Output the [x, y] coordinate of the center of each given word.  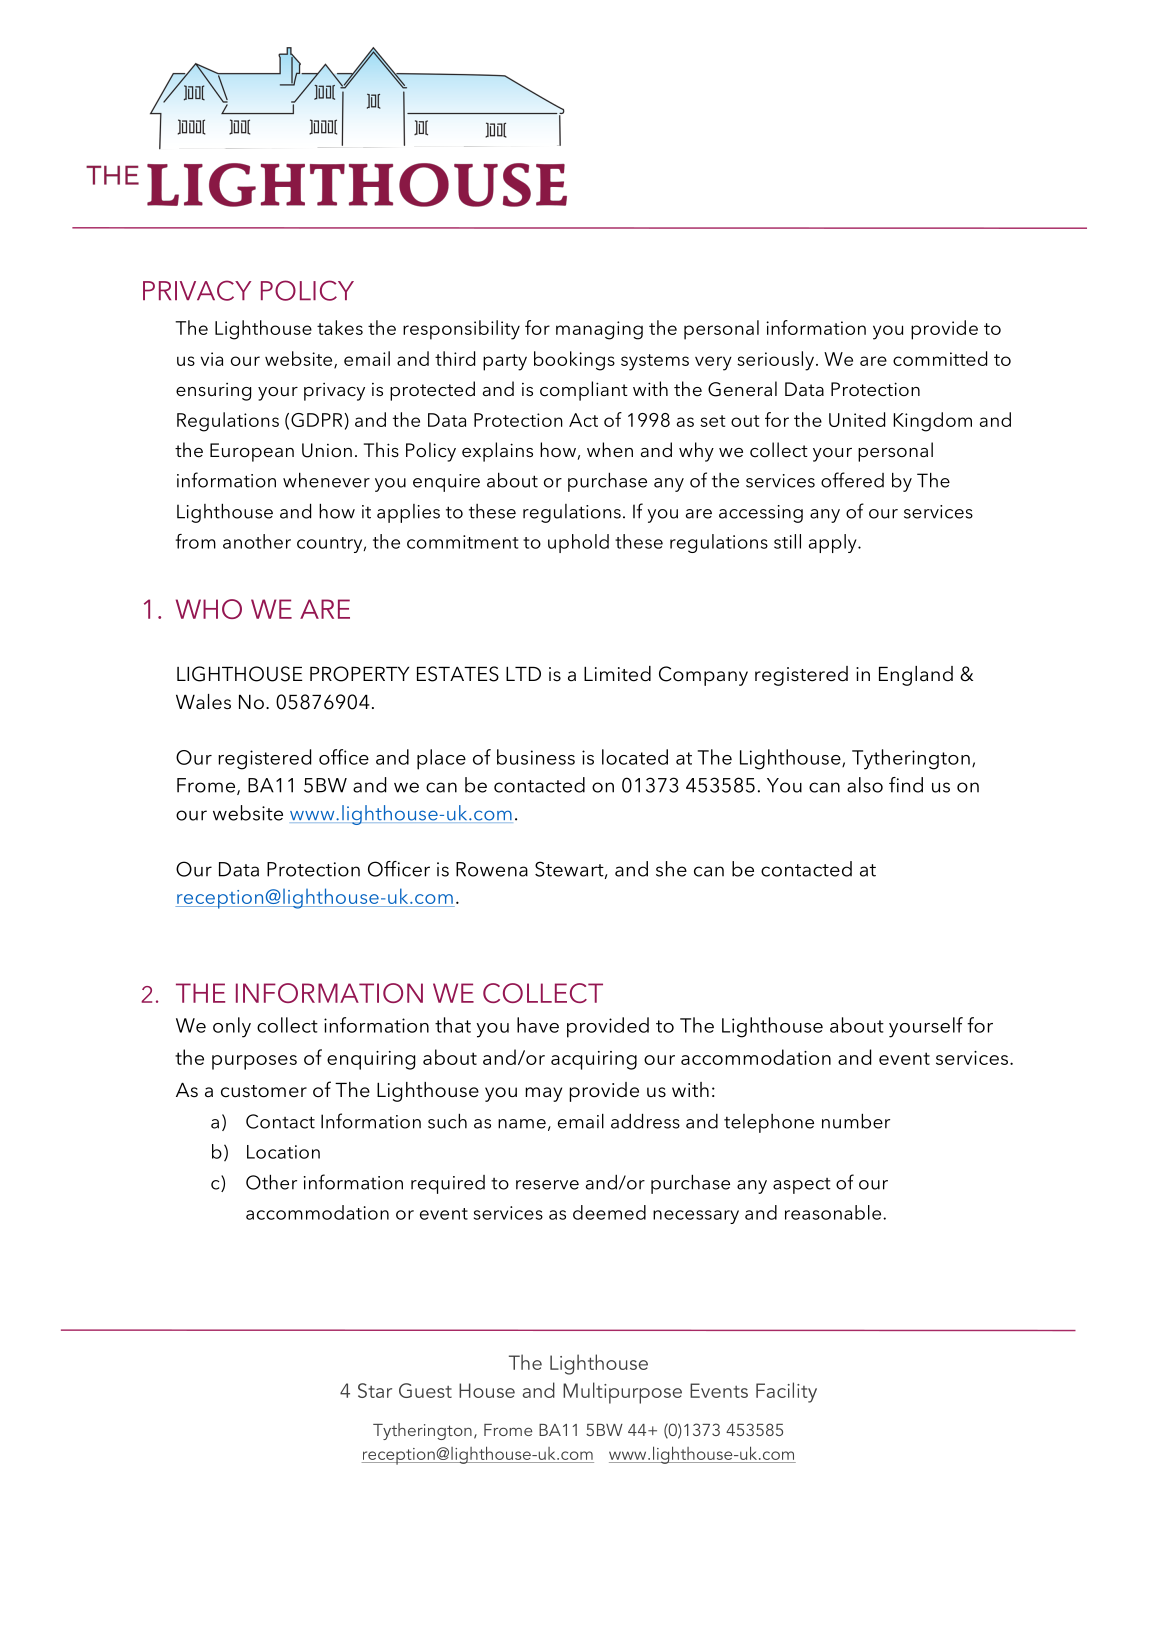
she [671, 869]
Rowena [492, 869]
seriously [775, 361]
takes [340, 327]
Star [375, 1390]
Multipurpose [622, 1393]
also [865, 785]
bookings [574, 361]
